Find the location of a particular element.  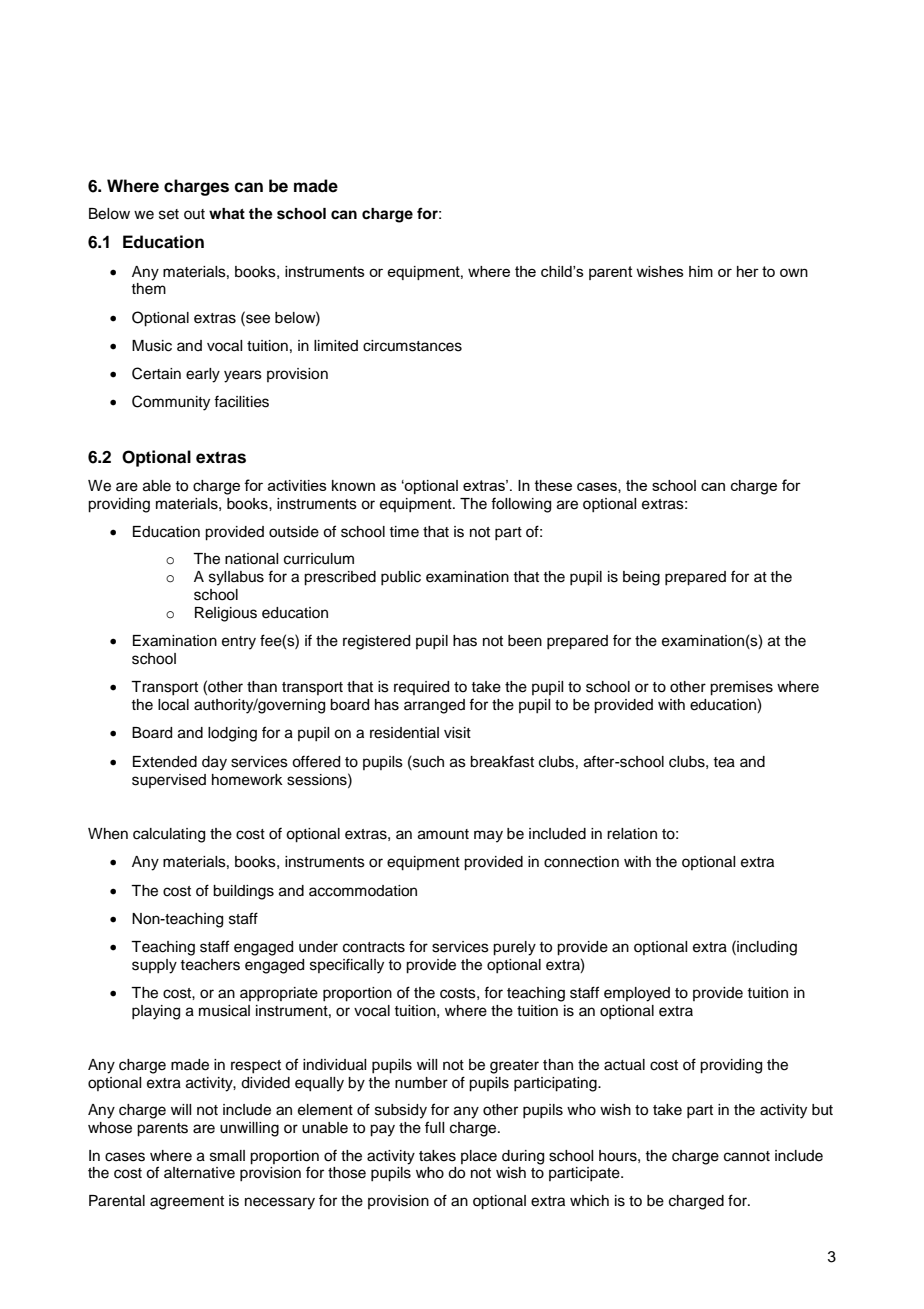

alternative is located at coordinates (199, 1173).
